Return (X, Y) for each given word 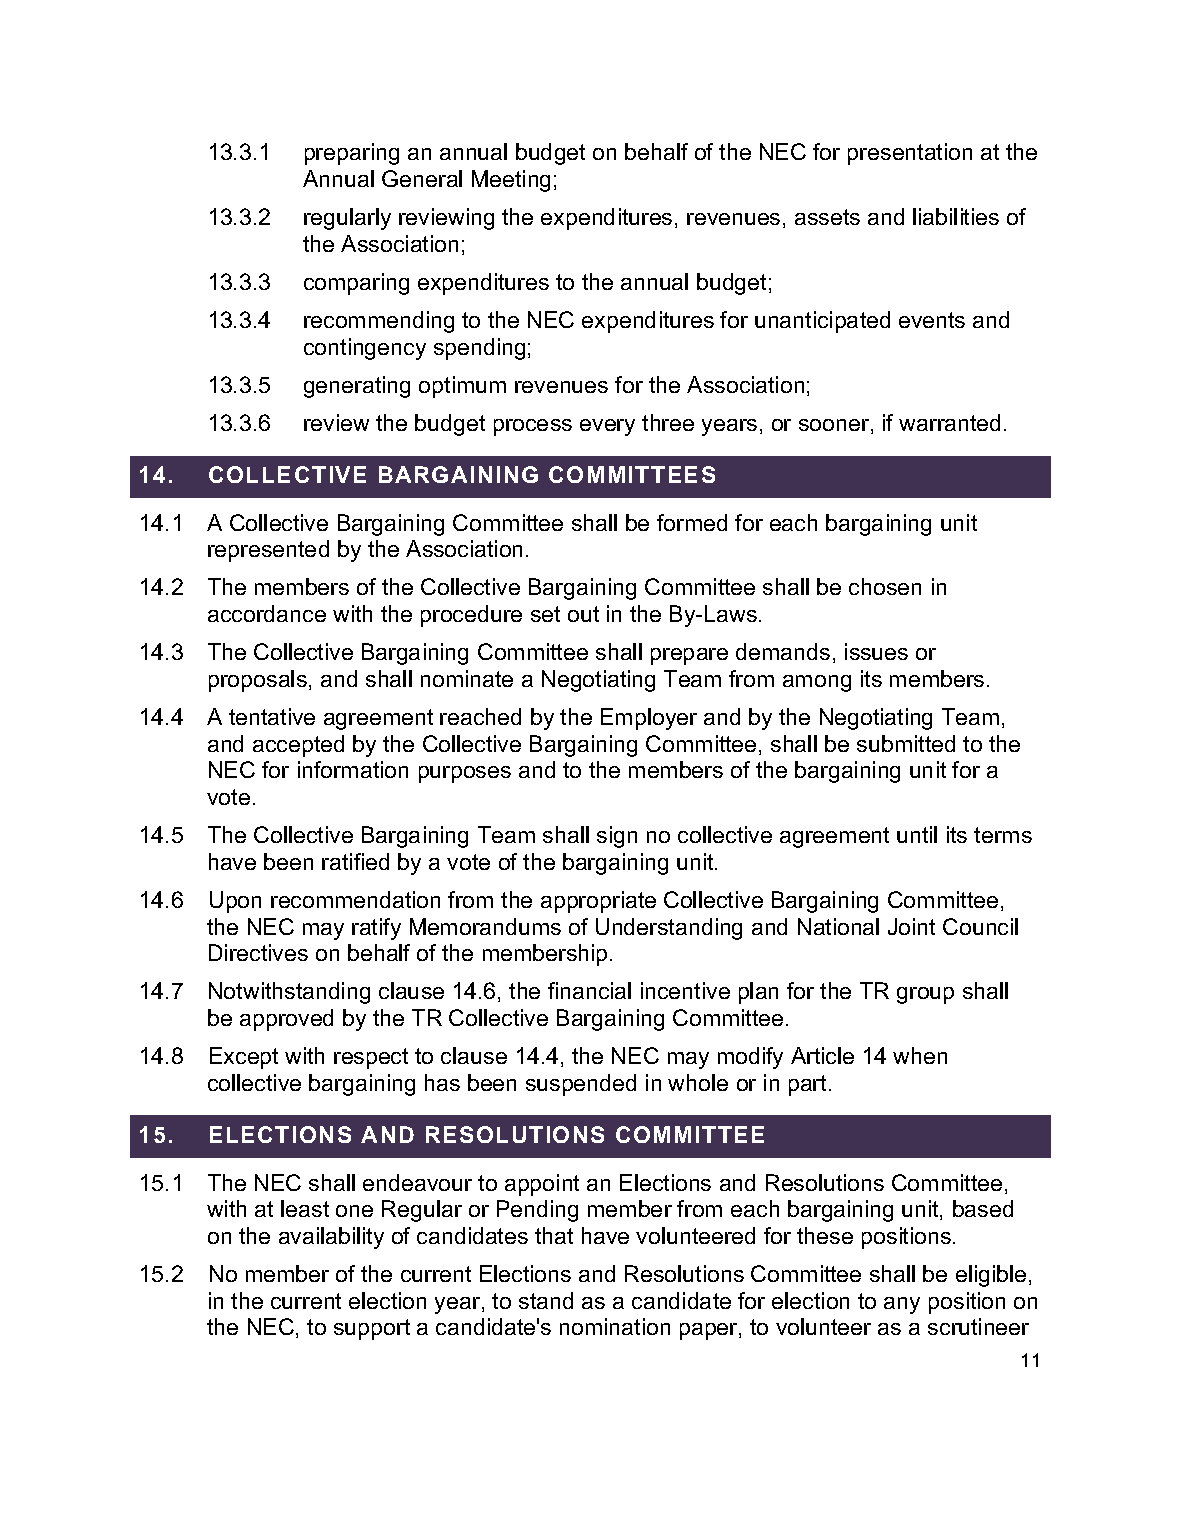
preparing (352, 154)
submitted (906, 743)
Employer (649, 719)
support (372, 1329)
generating (357, 387)
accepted (298, 746)
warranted (949, 422)
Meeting (511, 181)
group (925, 995)
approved (286, 1020)
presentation (910, 154)
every (607, 427)
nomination (615, 1326)
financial (589, 990)
